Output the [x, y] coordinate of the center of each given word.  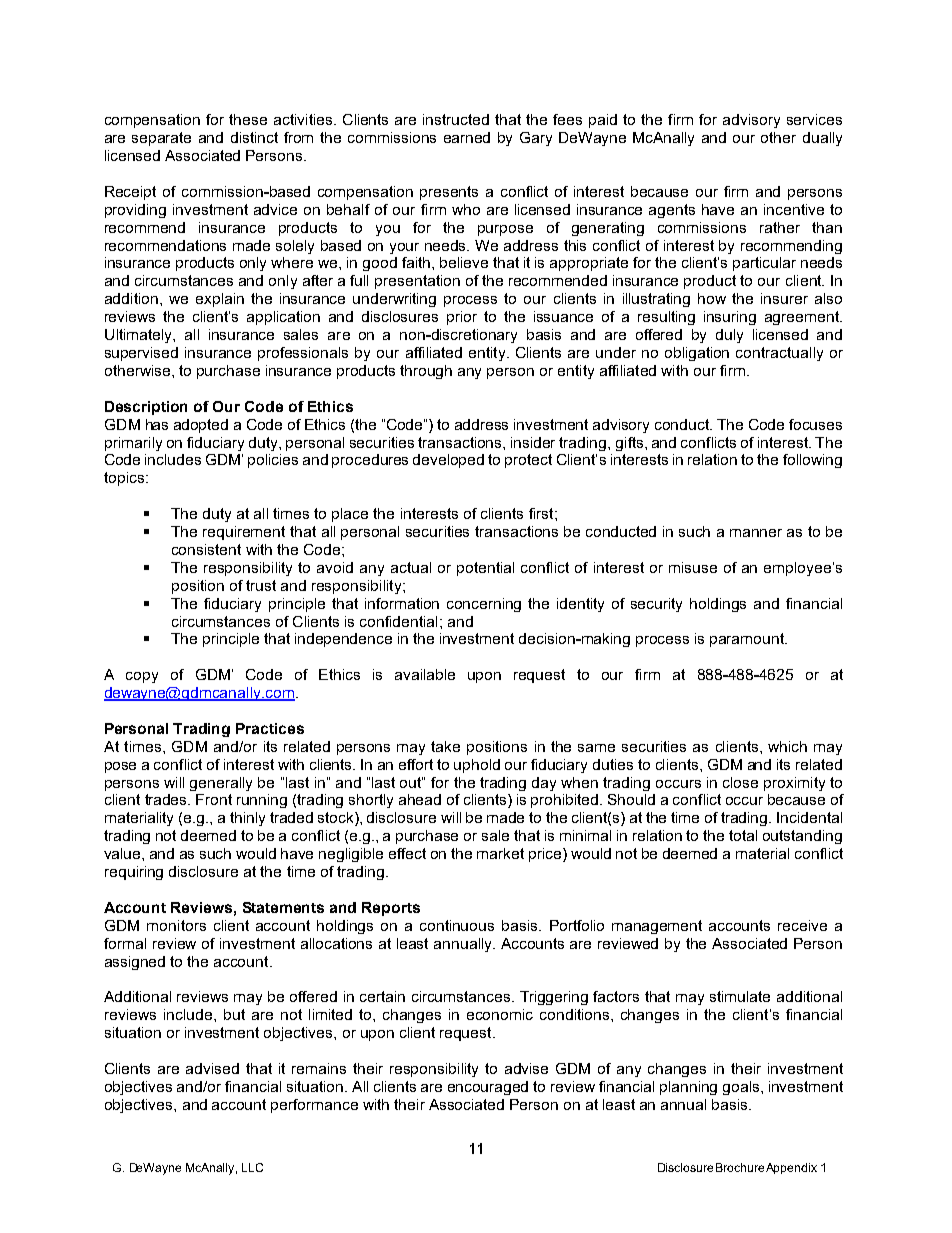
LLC [252, 1167]
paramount [748, 640]
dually [822, 139]
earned [467, 137]
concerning [484, 605]
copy [142, 677]
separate [161, 139]
